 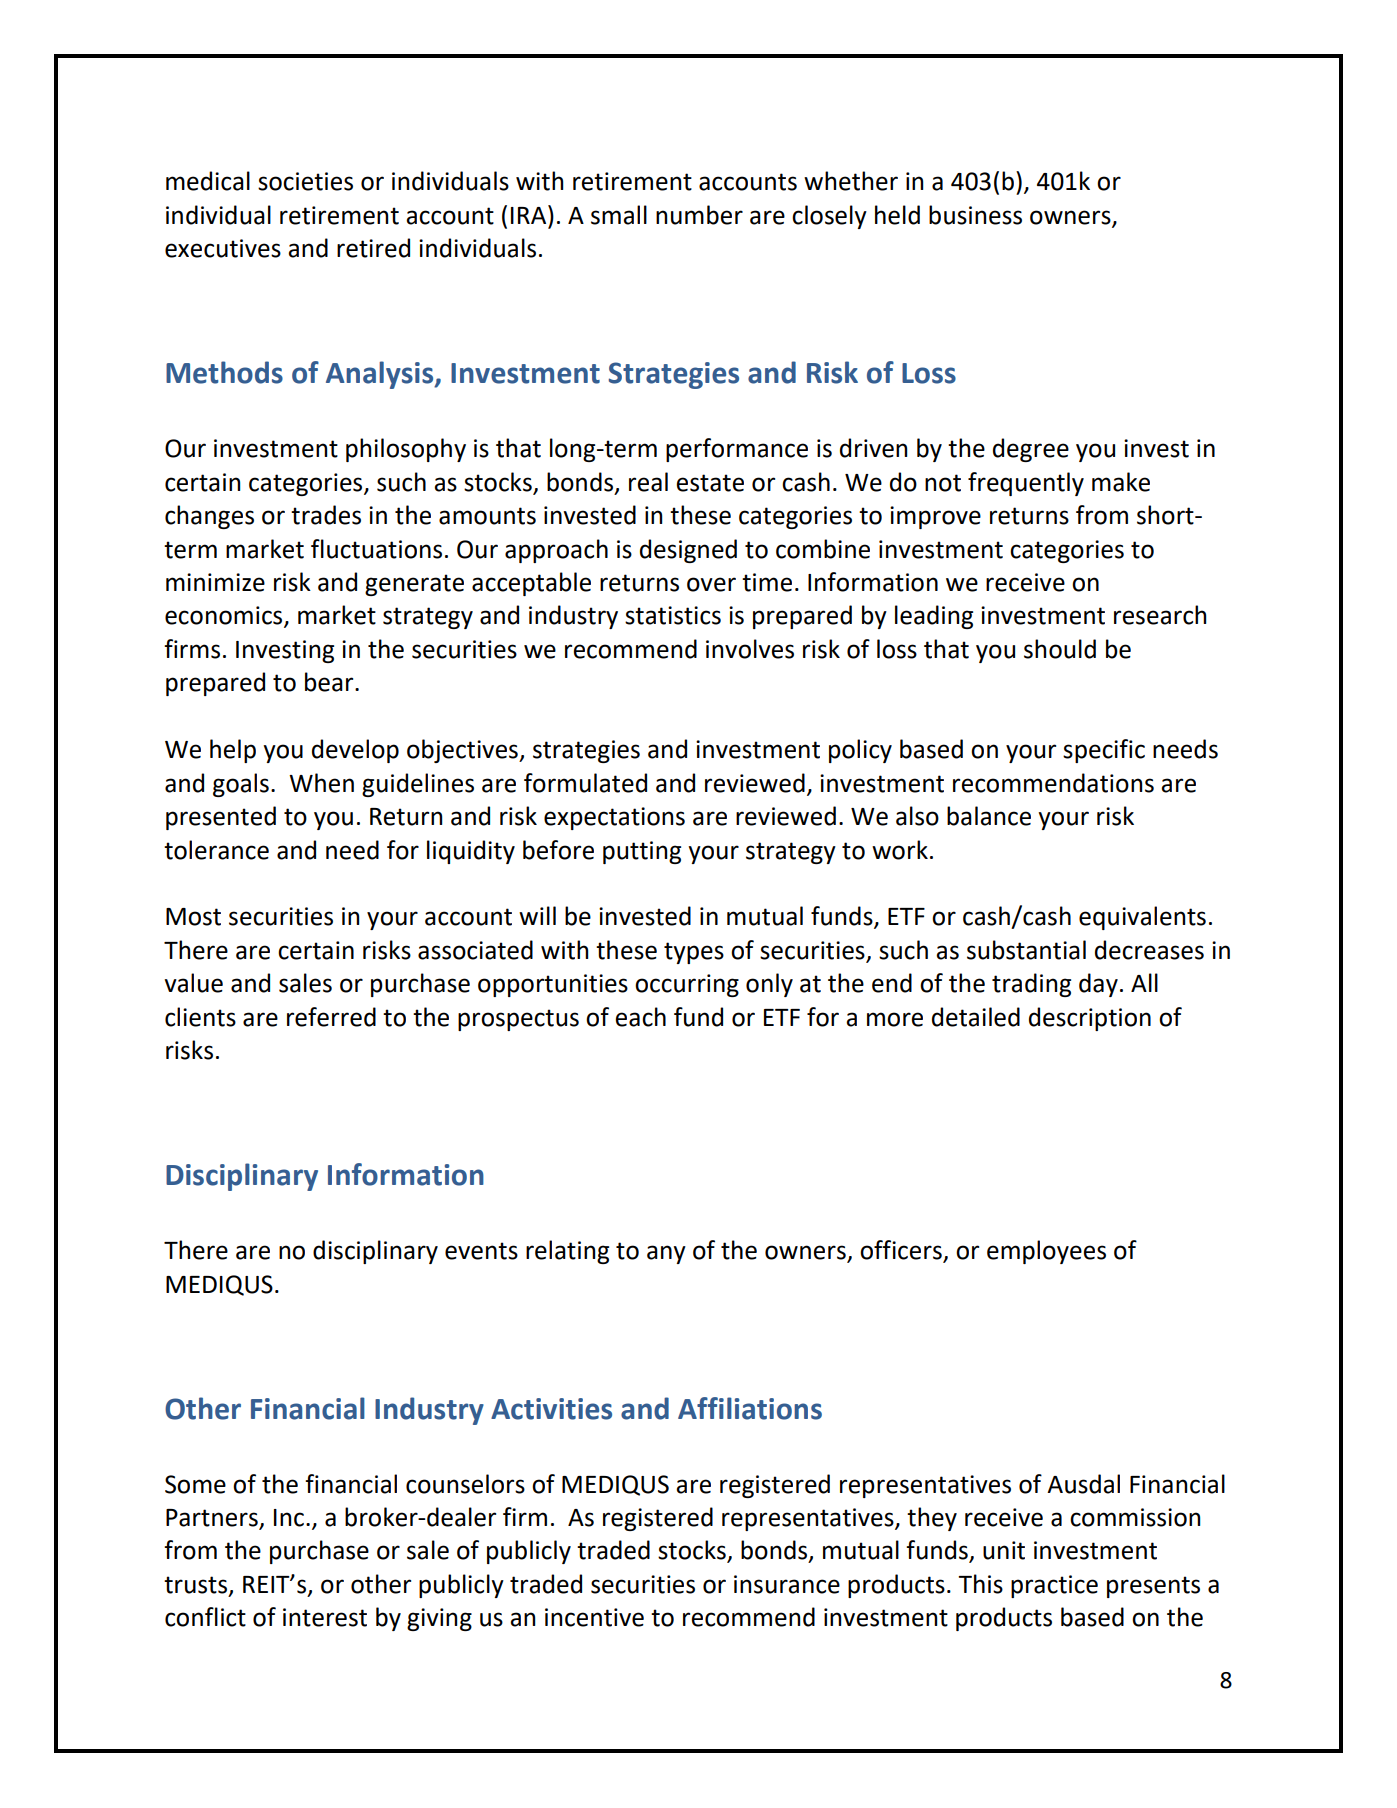 What do you see at coordinates (975, 215) in the image?
I see `business` at bounding box center [975, 215].
